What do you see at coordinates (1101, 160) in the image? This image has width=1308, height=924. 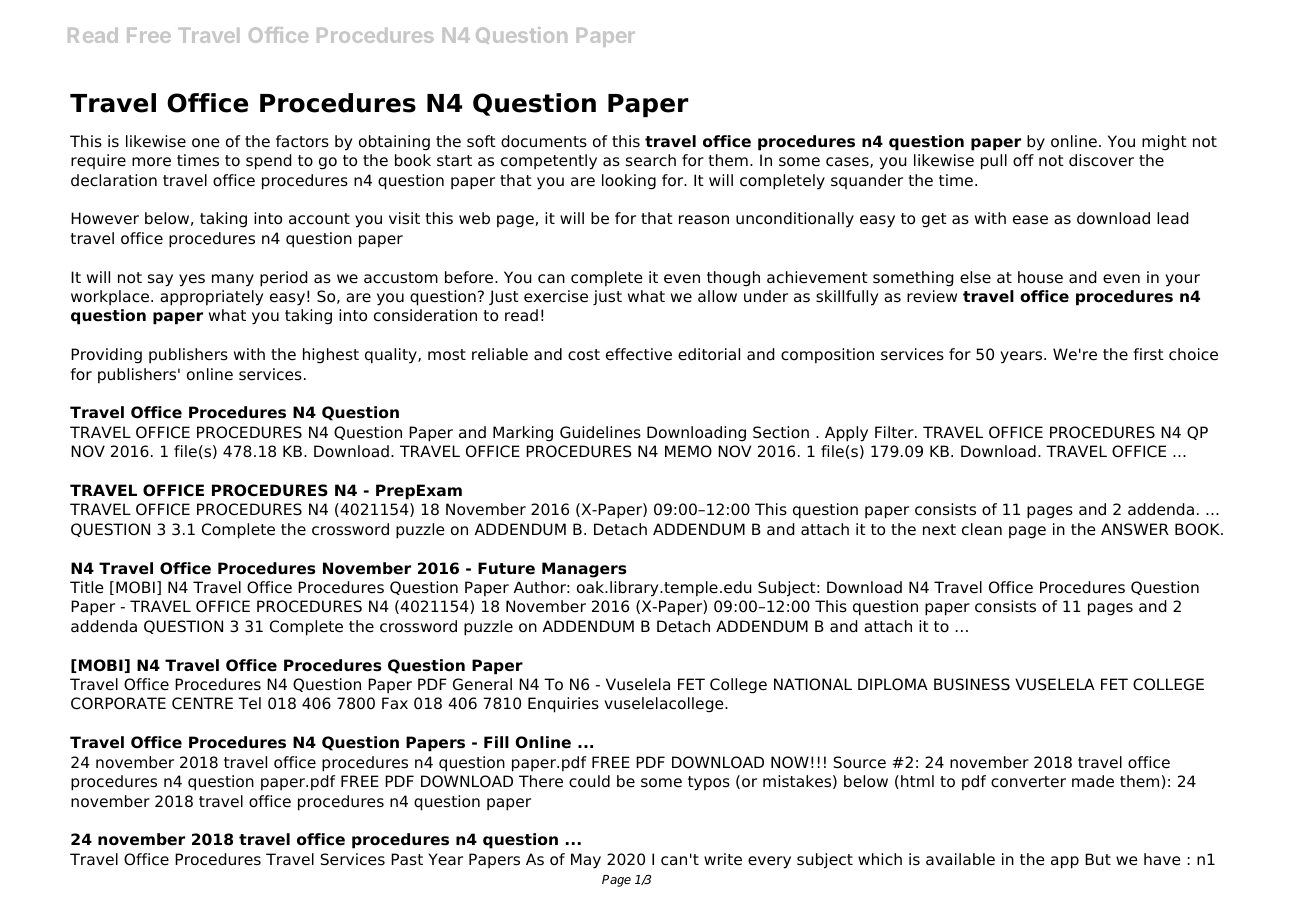 I see `discover` at bounding box center [1101, 160].
